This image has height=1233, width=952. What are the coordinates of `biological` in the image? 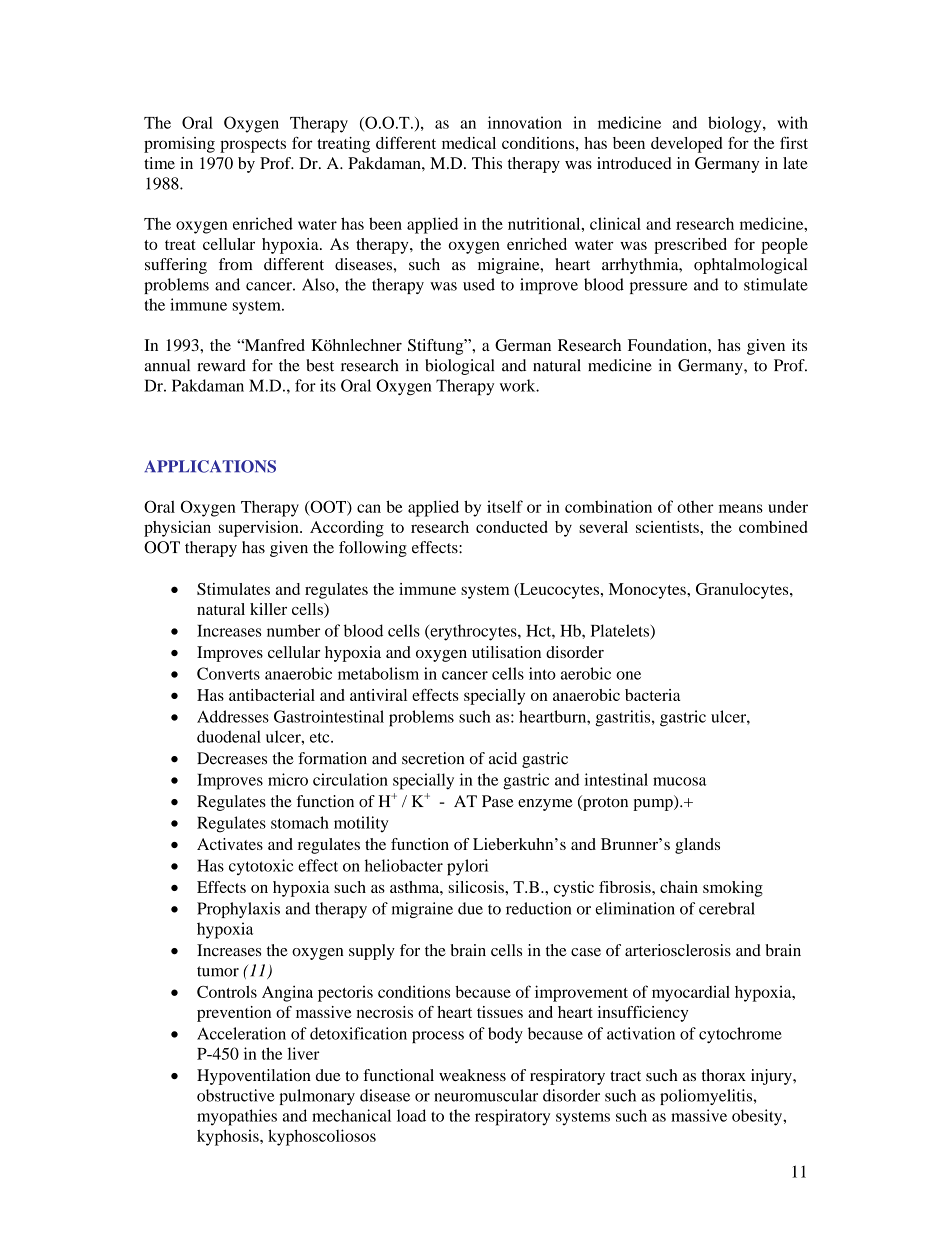 It's located at (459, 367).
